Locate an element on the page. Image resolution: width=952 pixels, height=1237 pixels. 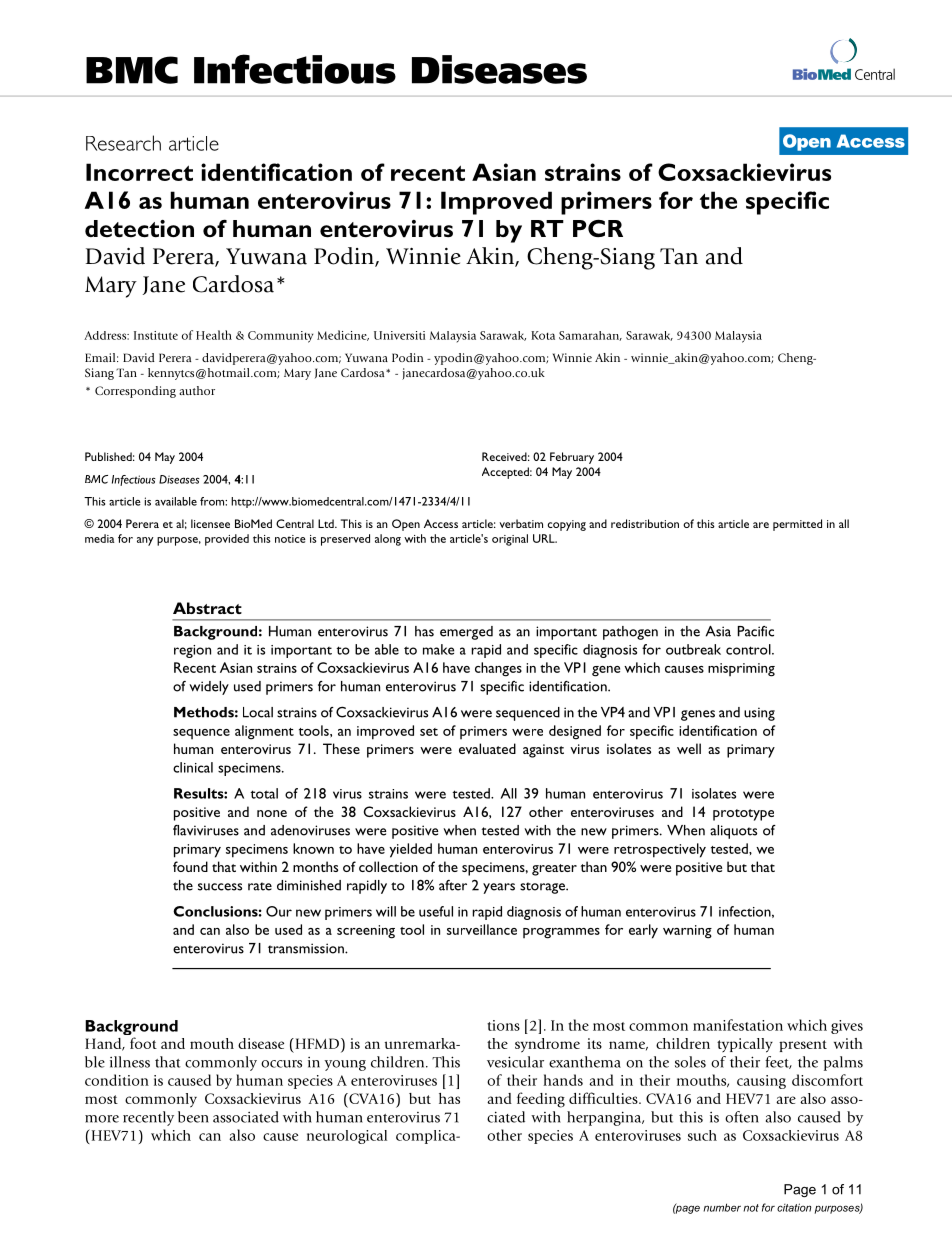
Incorrect is located at coordinates (139, 172).
